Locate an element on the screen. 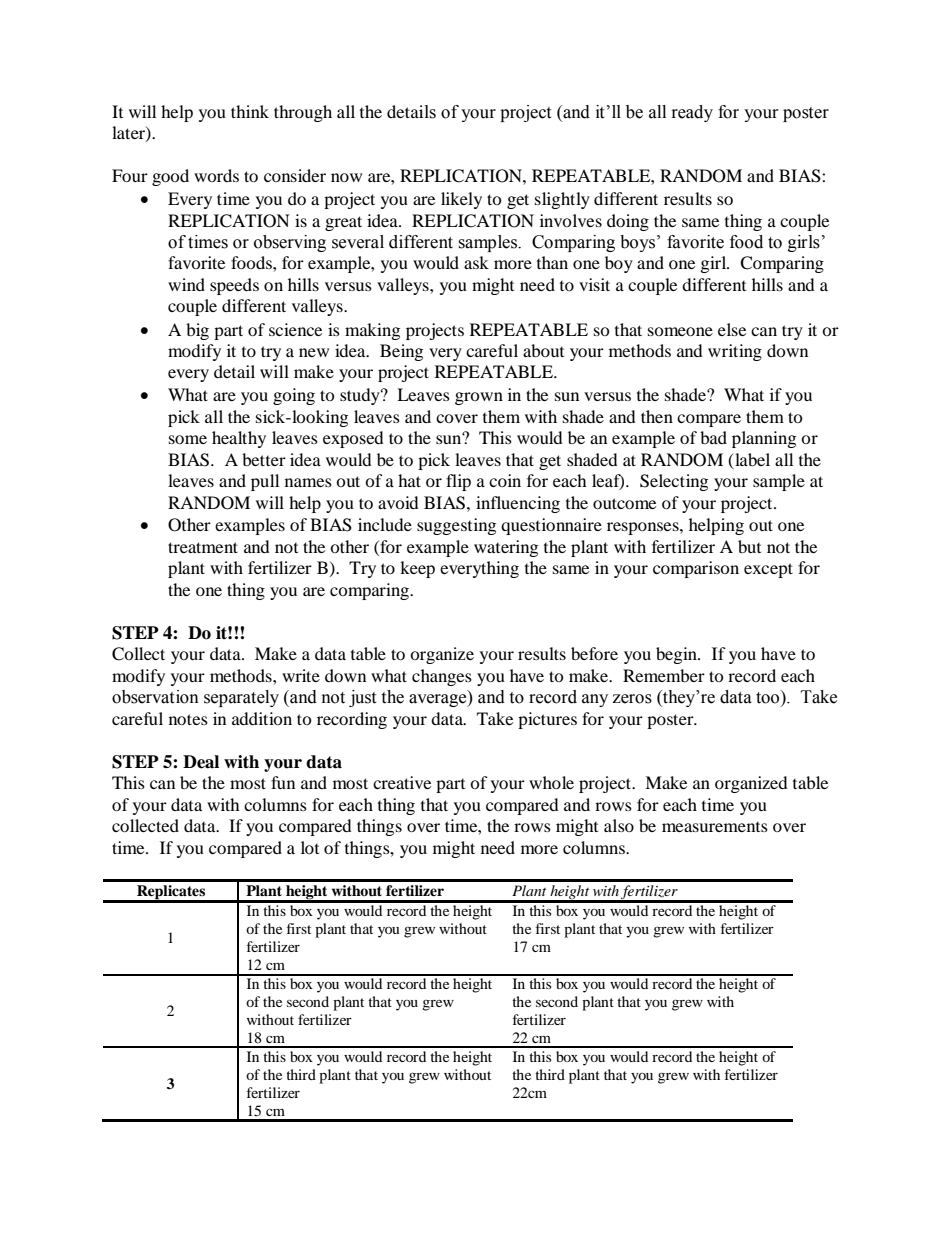  keep is located at coordinates (417, 569).
